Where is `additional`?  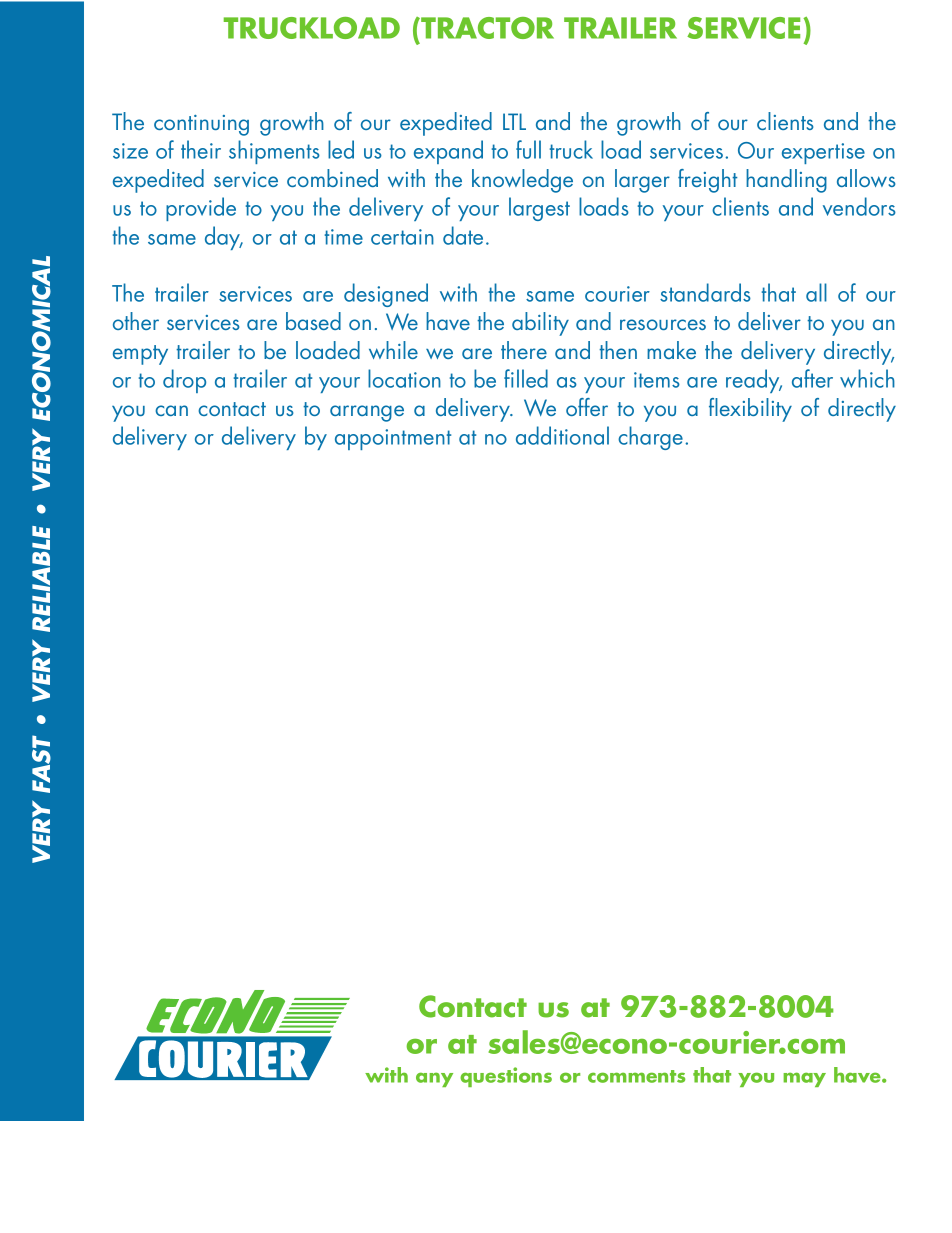 additional is located at coordinates (562, 435).
